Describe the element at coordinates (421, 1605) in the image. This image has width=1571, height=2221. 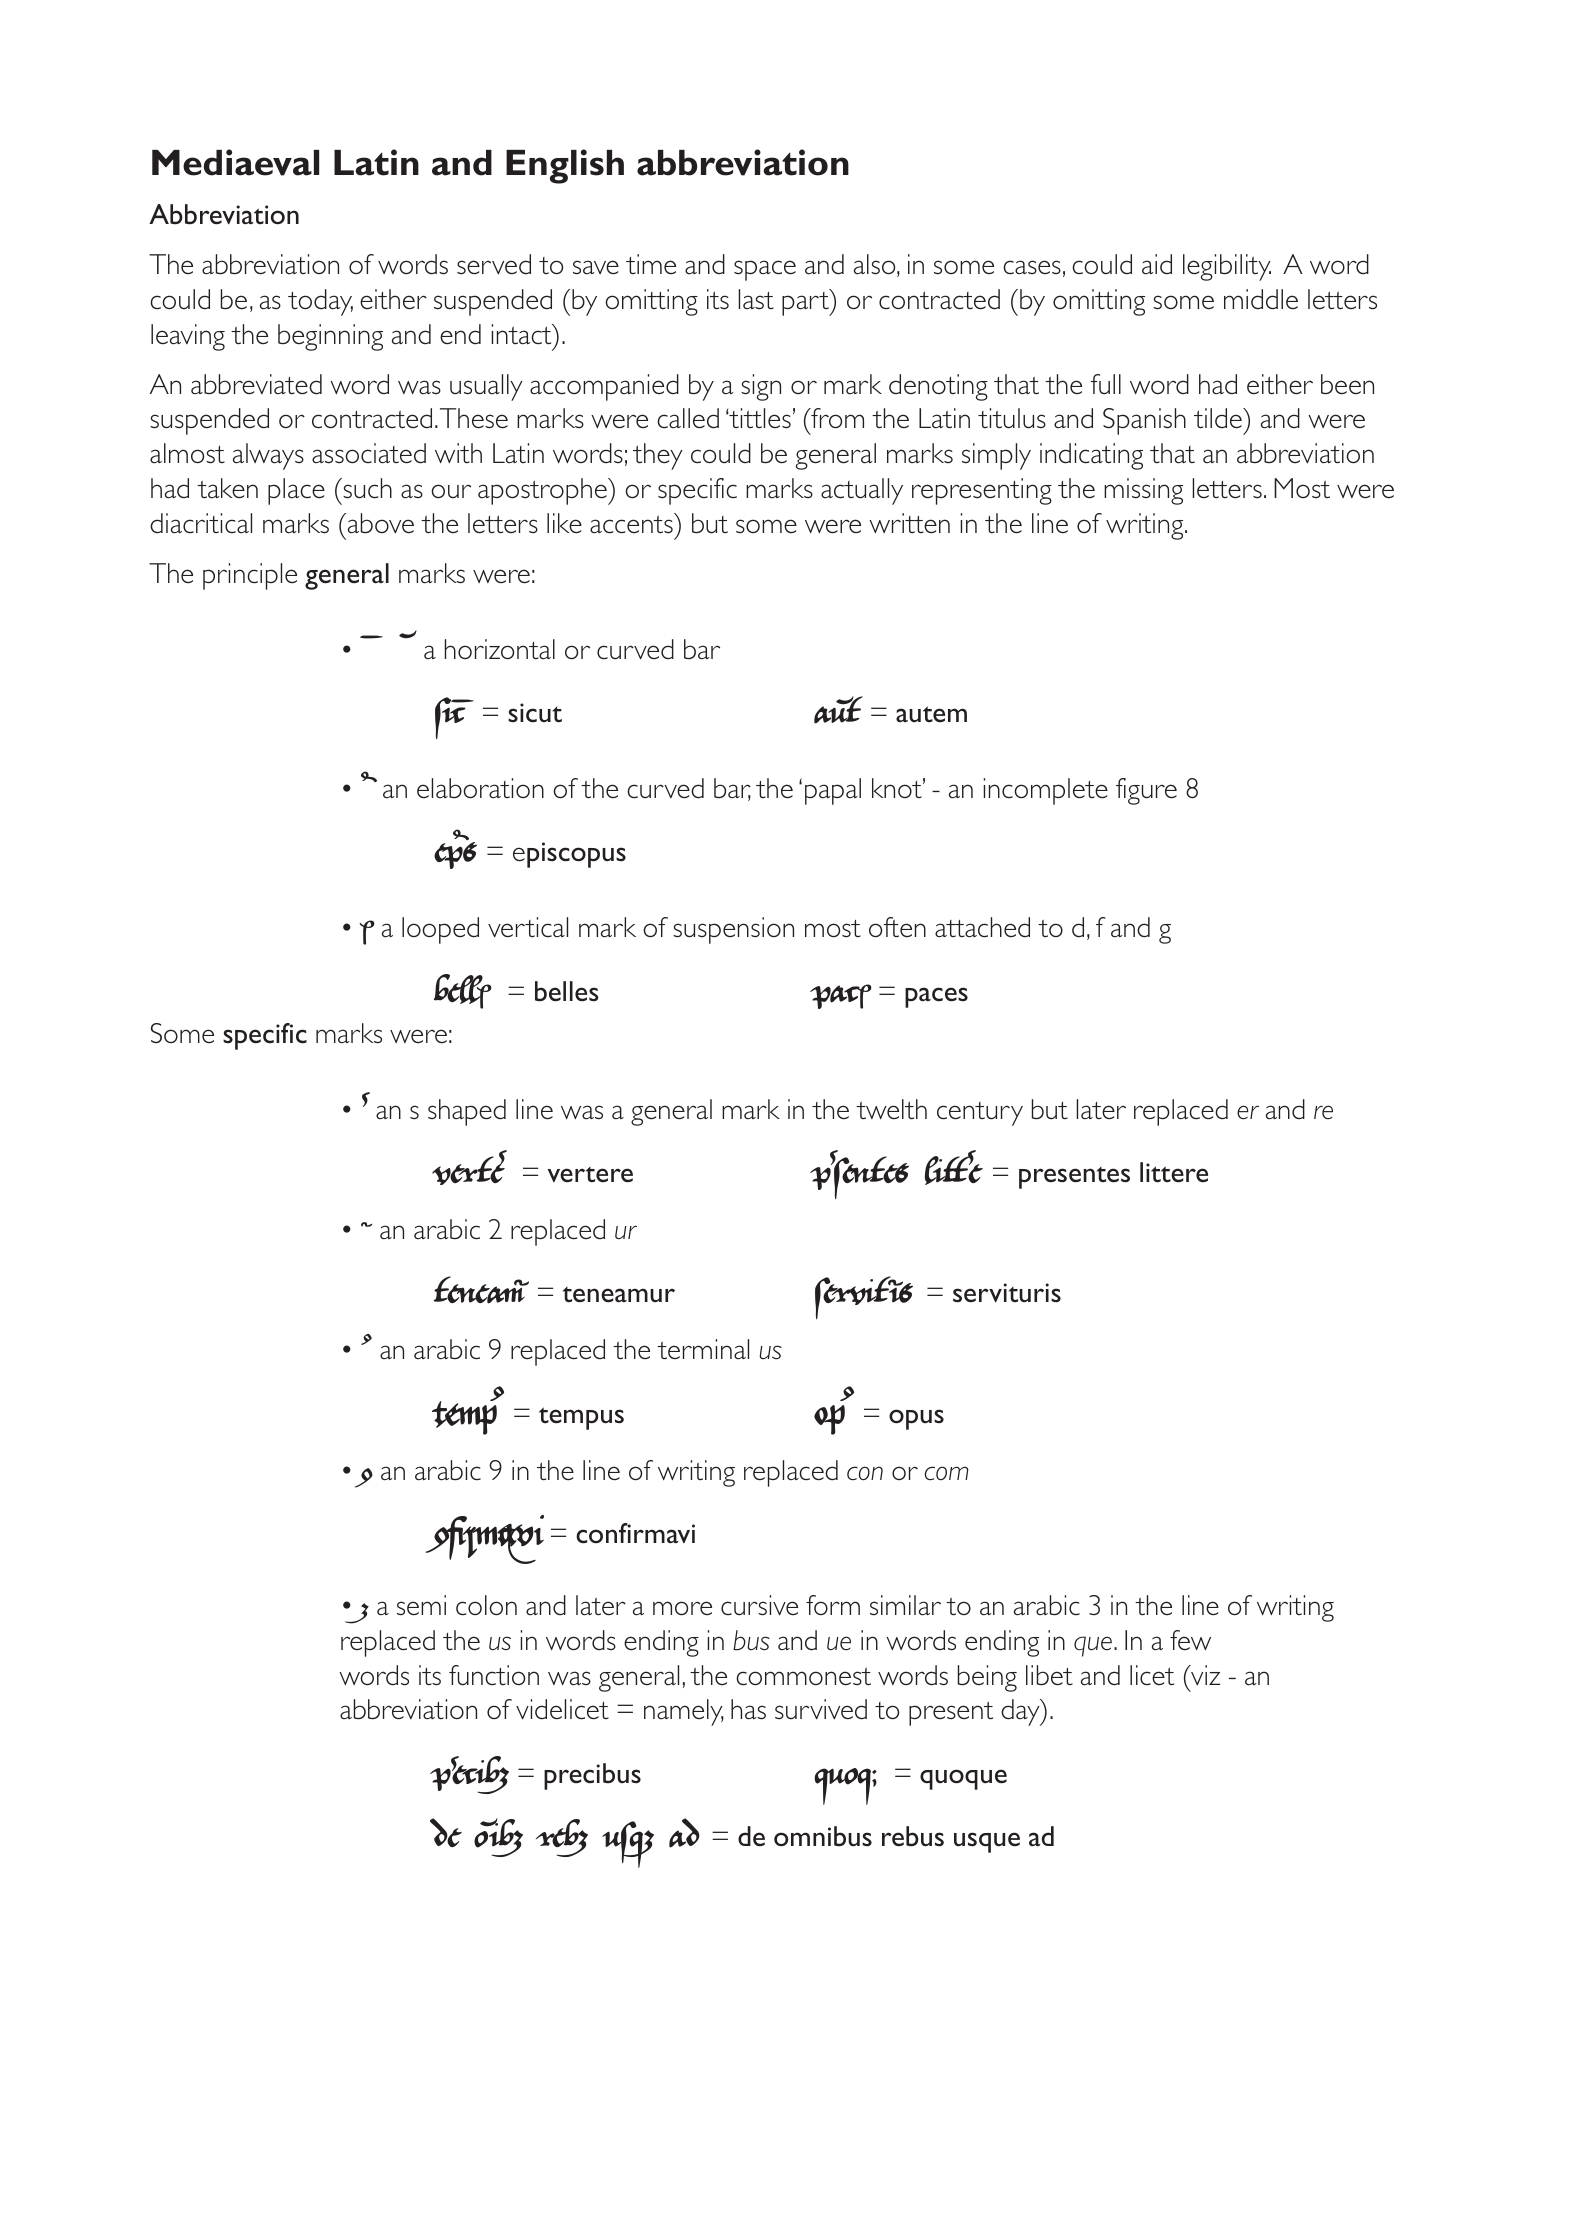
I see `semi` at that location.
